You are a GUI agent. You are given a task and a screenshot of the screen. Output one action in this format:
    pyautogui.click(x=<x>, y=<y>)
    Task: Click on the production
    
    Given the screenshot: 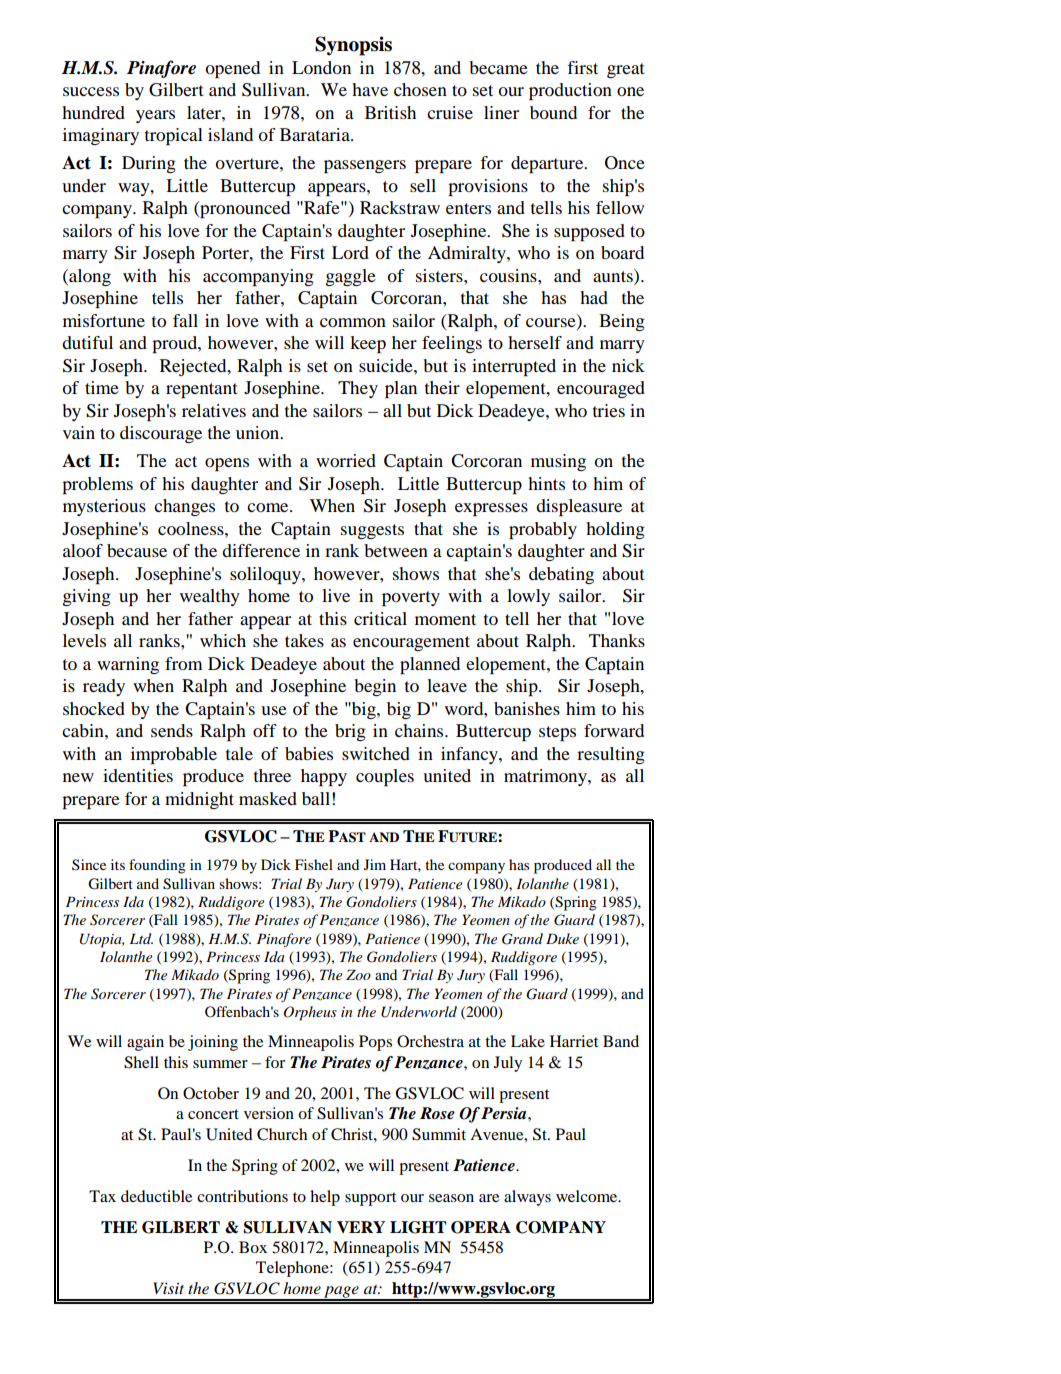 What is the action you would take?
    pyautogui.click(x=570, y=91)
